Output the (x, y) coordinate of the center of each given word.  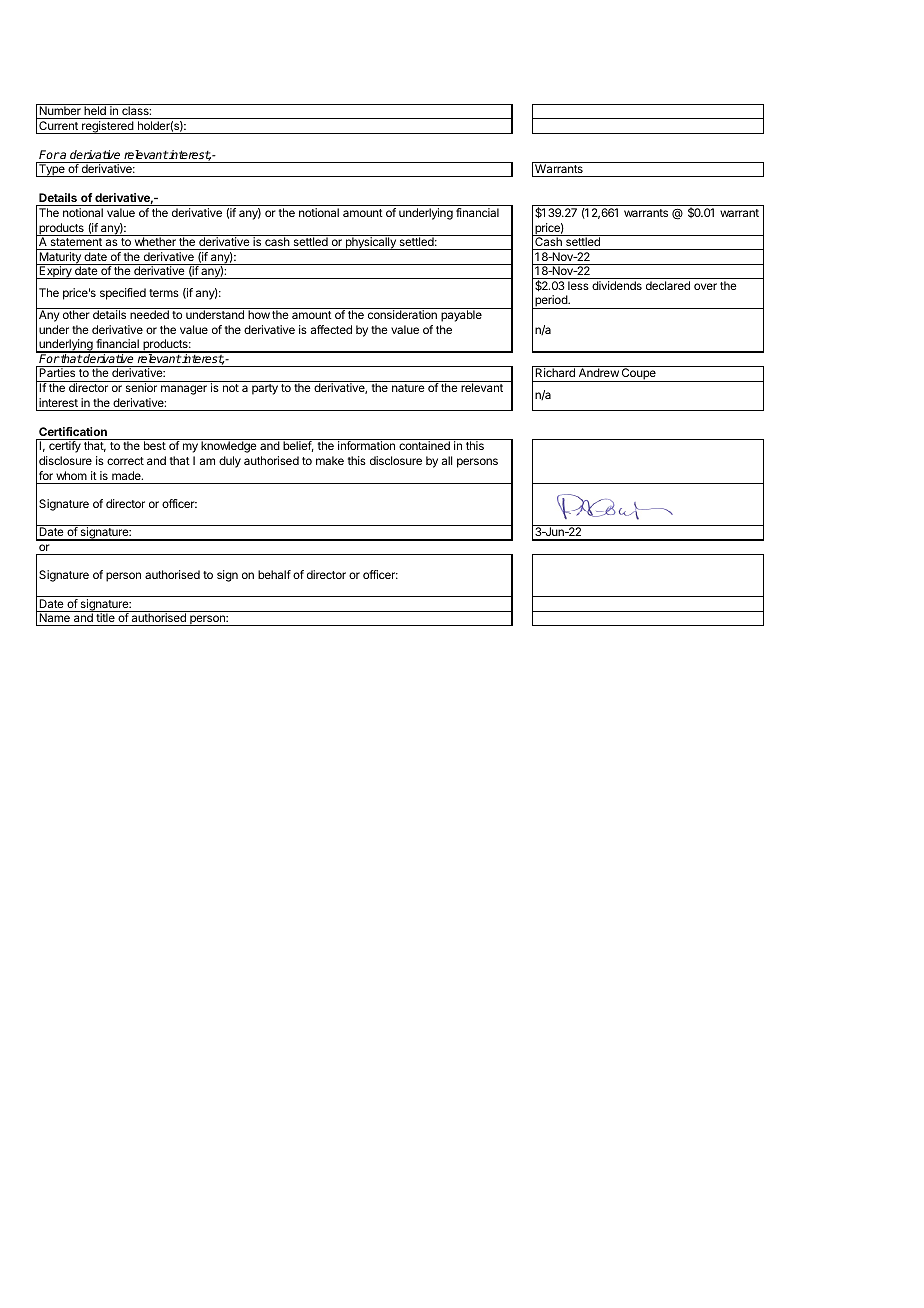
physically (370, 243)
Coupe (639, 375)
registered (108, 127)
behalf (274, 574)
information (366, 445)
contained (424, 445)
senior (141, 387)
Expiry (55, 272)
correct (125, 461)
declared (668, 285)
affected (331, 329)
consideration (402, 314)
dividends (617, 285)
